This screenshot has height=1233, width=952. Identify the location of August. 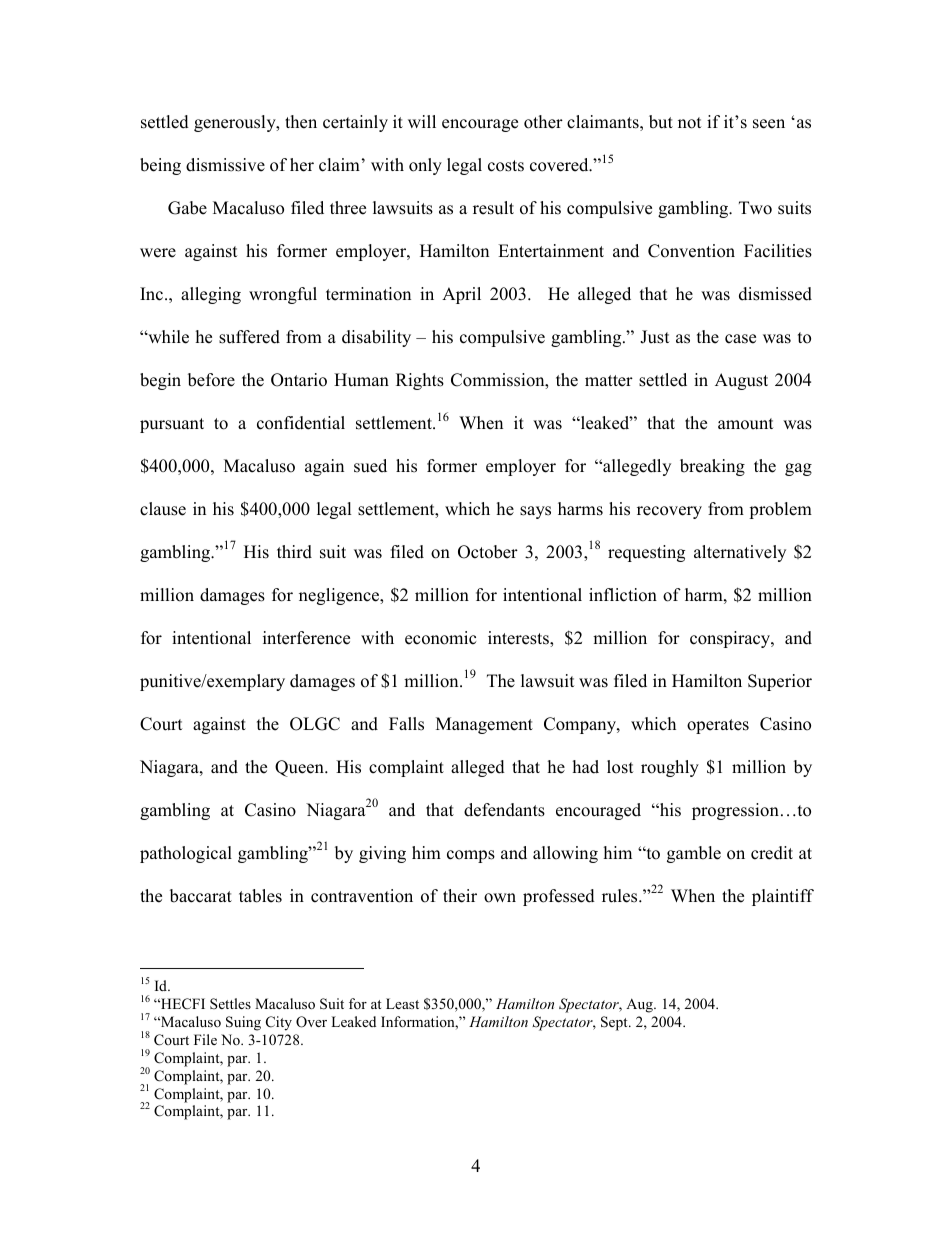
(741, 381).
